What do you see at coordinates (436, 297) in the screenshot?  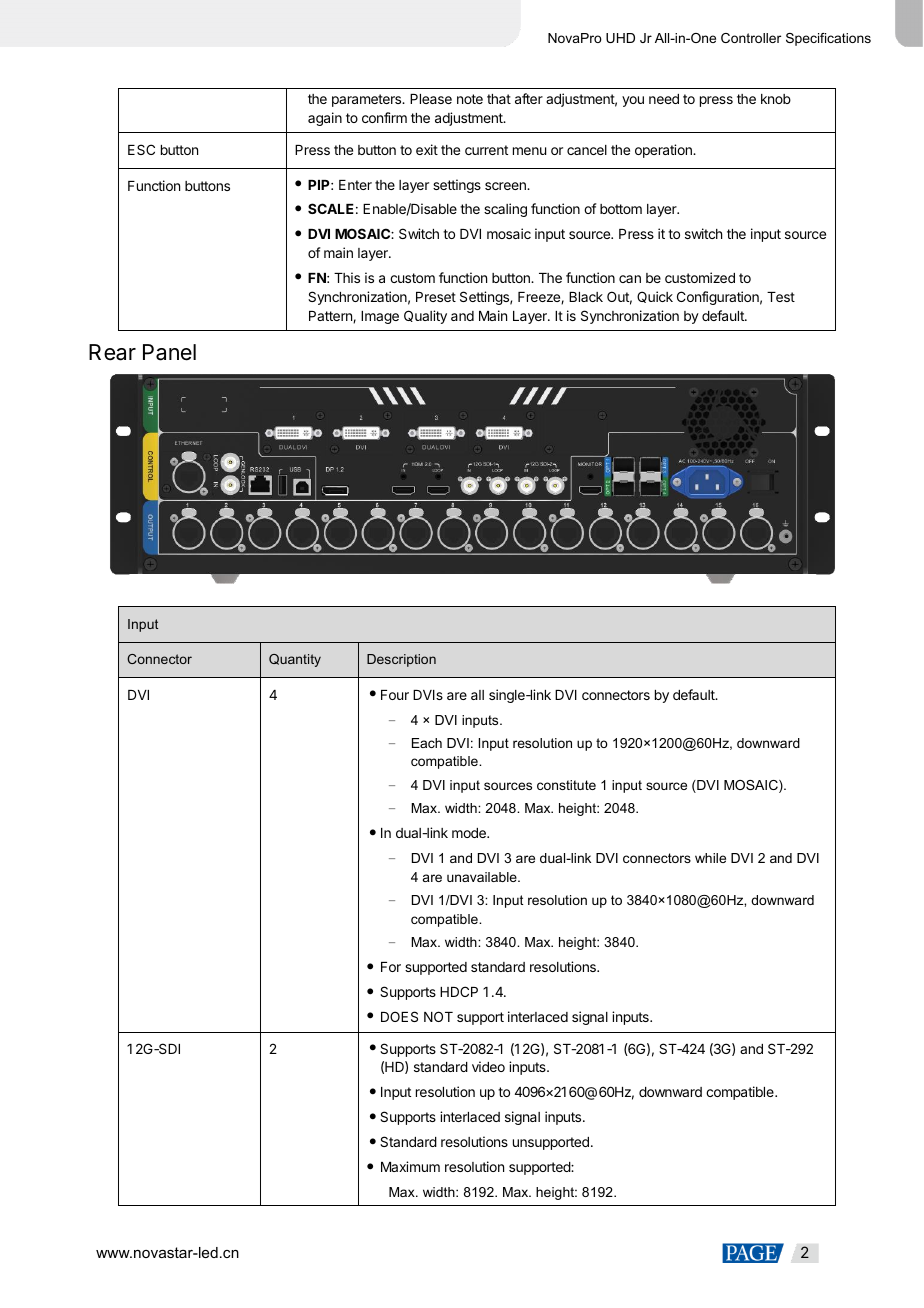 I see `Preset` at bounding box center [436, 297].
